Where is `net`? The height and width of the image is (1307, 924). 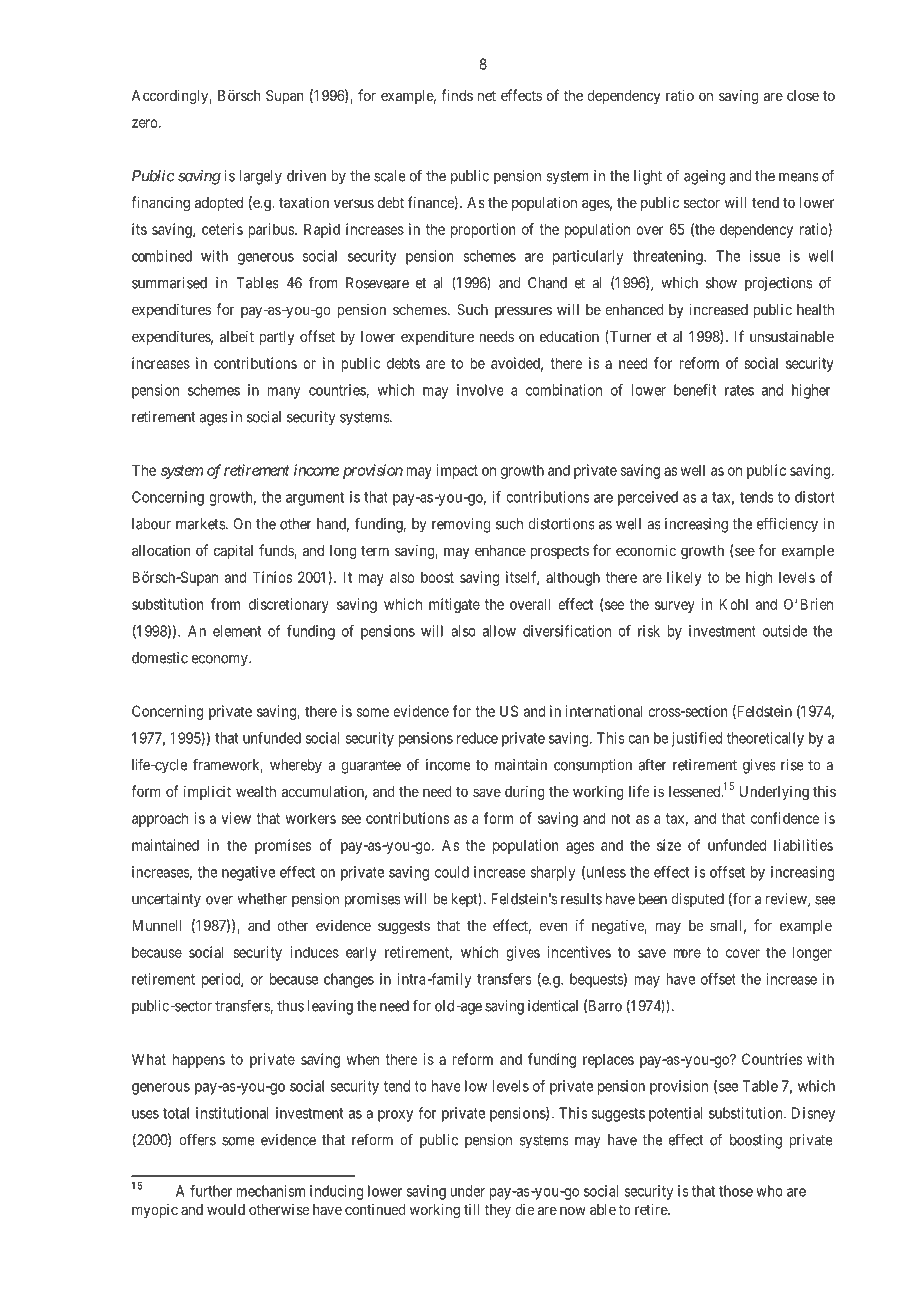 net is located at coordinates (487, 95).
